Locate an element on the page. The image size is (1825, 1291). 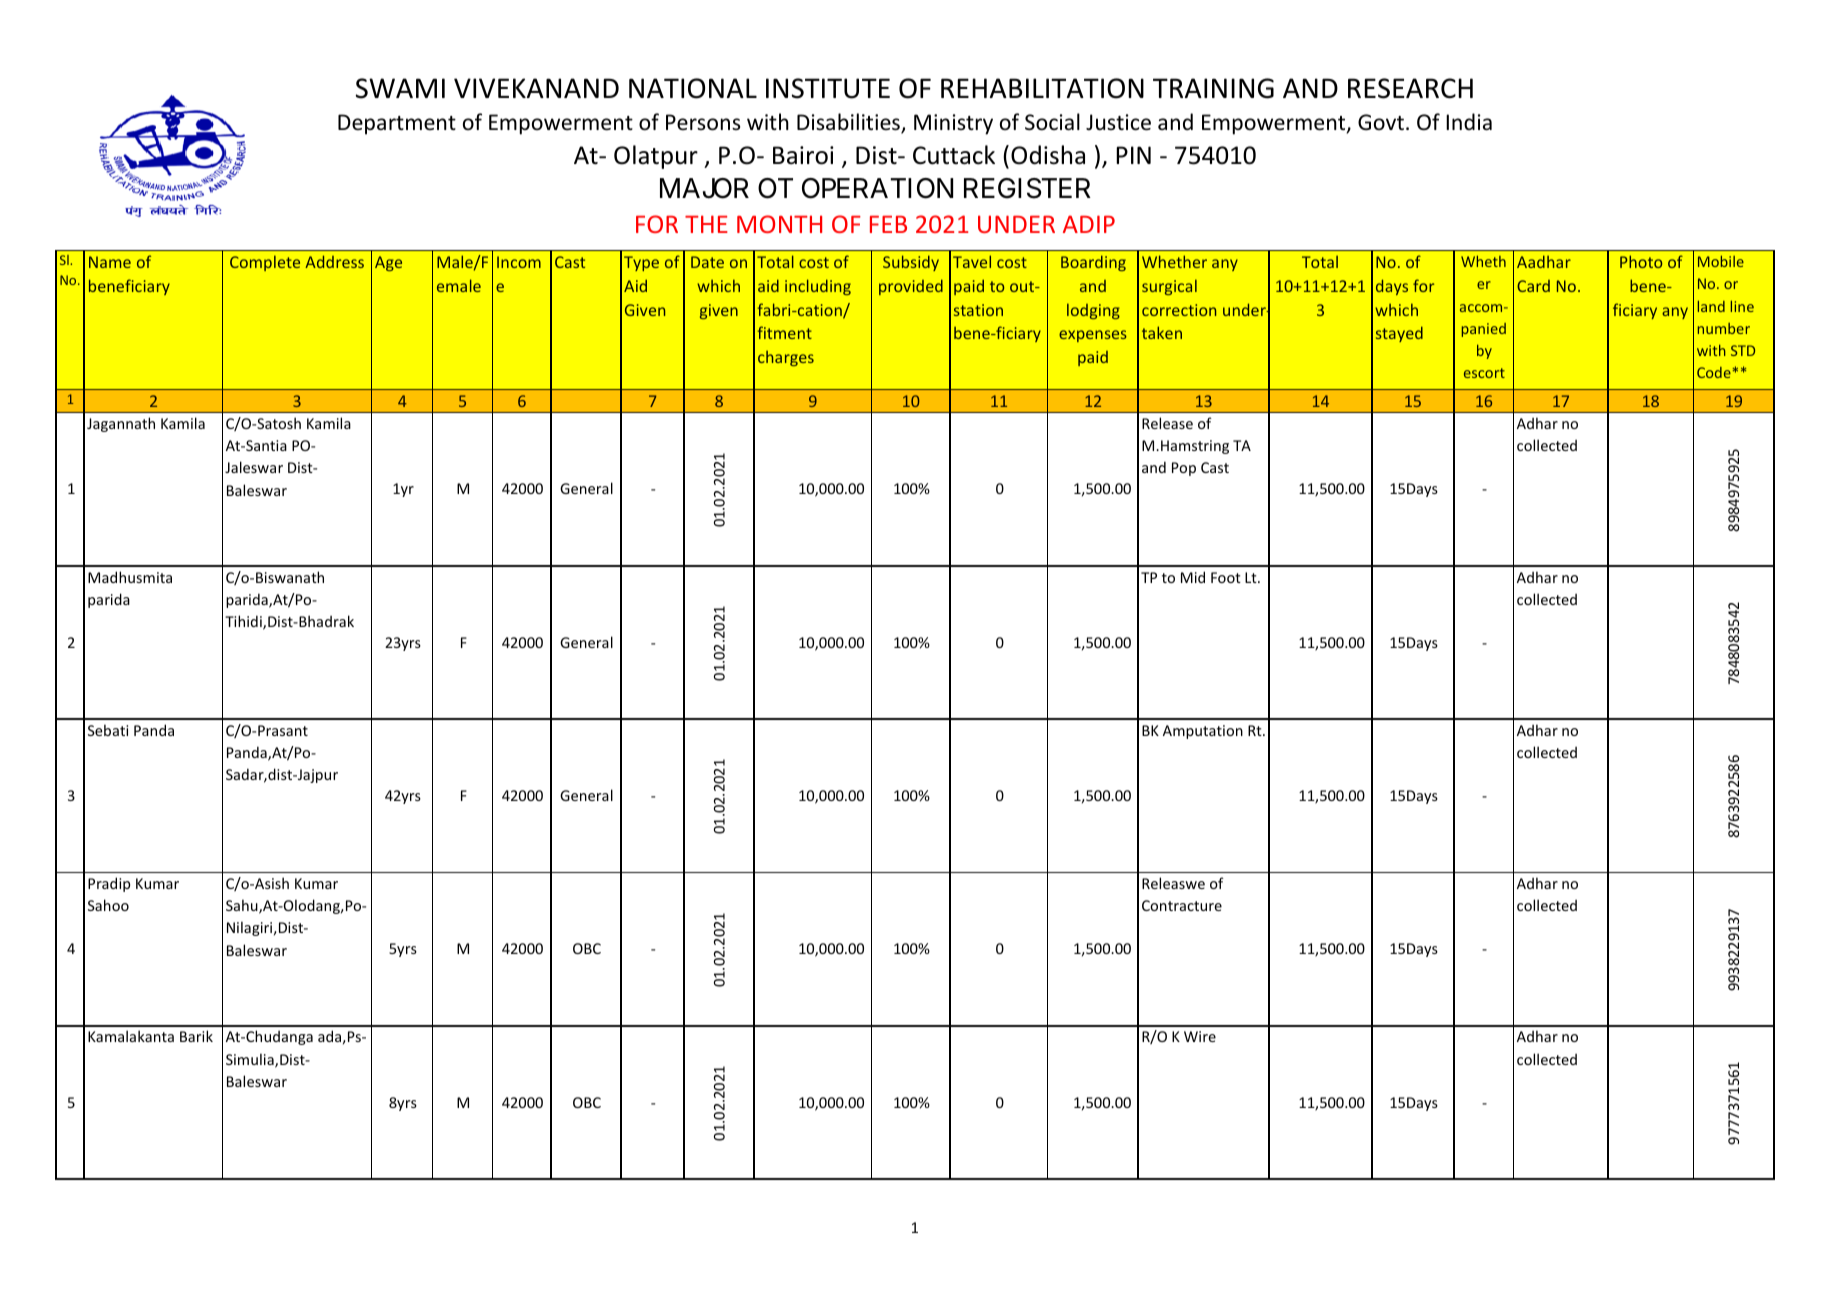
Pop is located at coordinates (1184, 469).
